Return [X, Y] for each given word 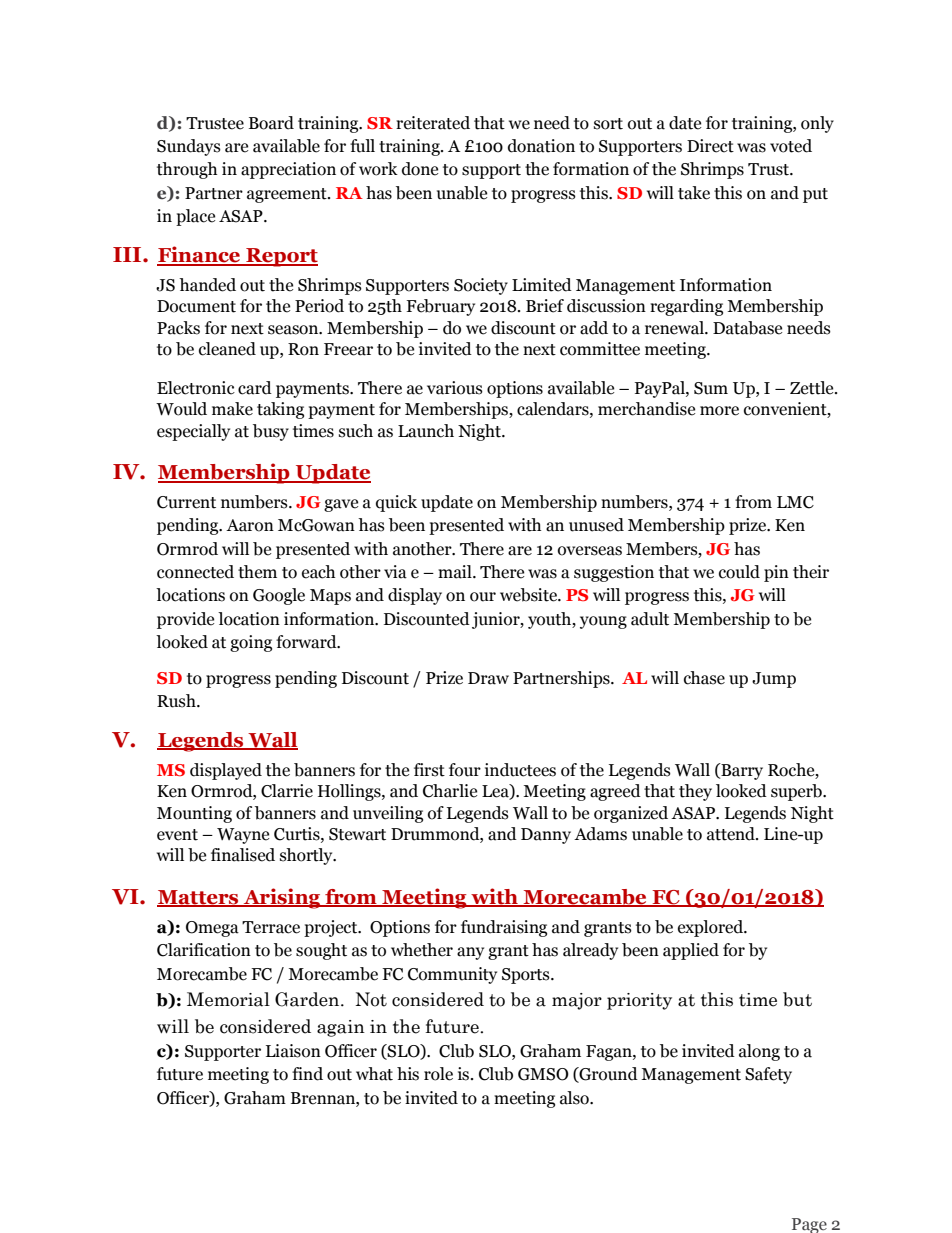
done [420, 169]
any [470, 953]
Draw [488, 678]
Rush [177, 701]
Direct [710, 146]
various [455, 388]
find [307, 1074]
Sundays [189, 147]
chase [704, 678]
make [232, 409]
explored [711, 928]
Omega [212, 929]
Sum [711, 388]
